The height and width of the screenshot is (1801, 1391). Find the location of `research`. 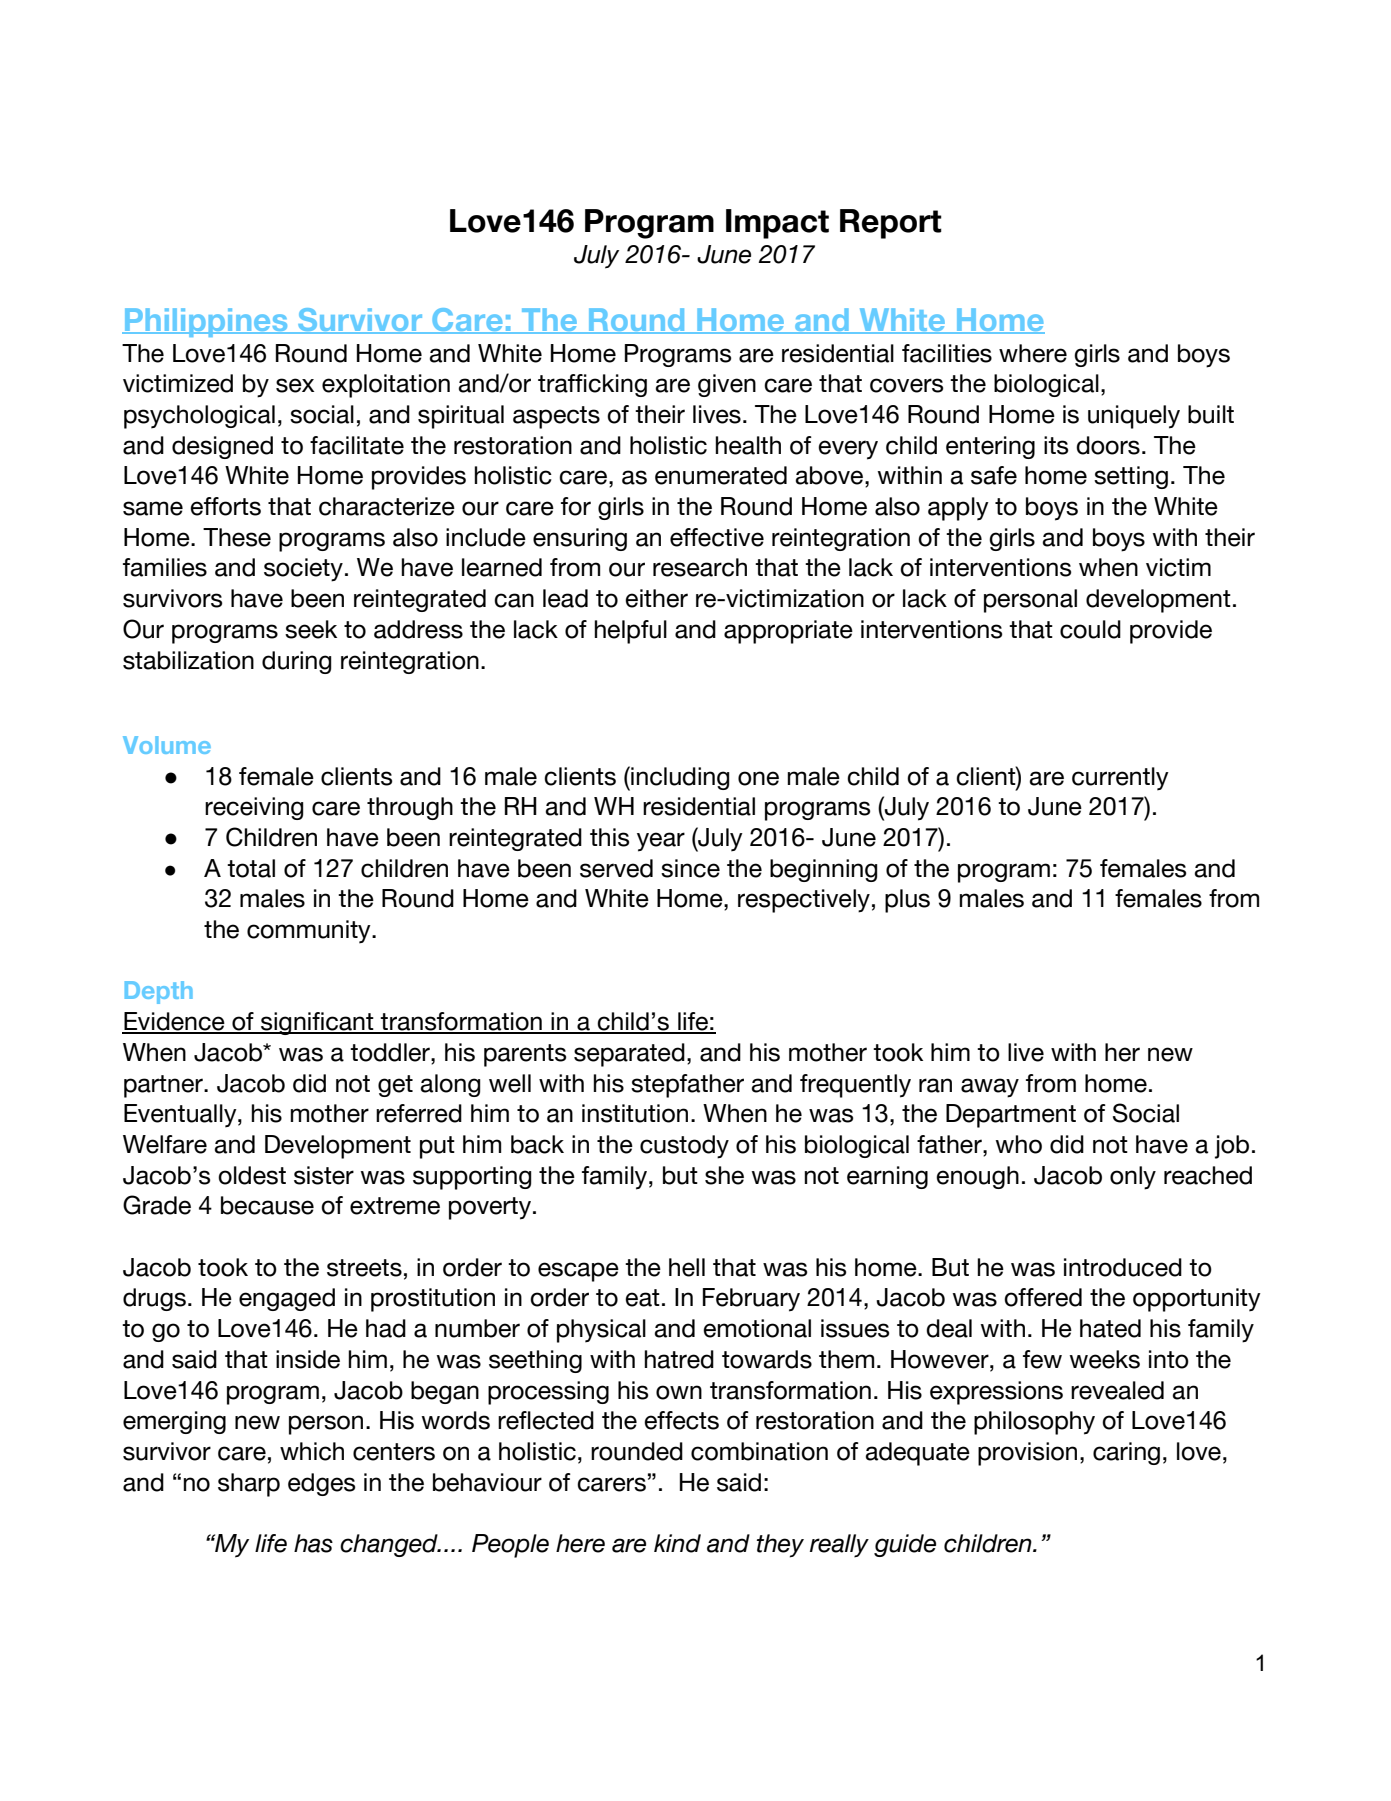

research is located at coordinates (700, 567).
